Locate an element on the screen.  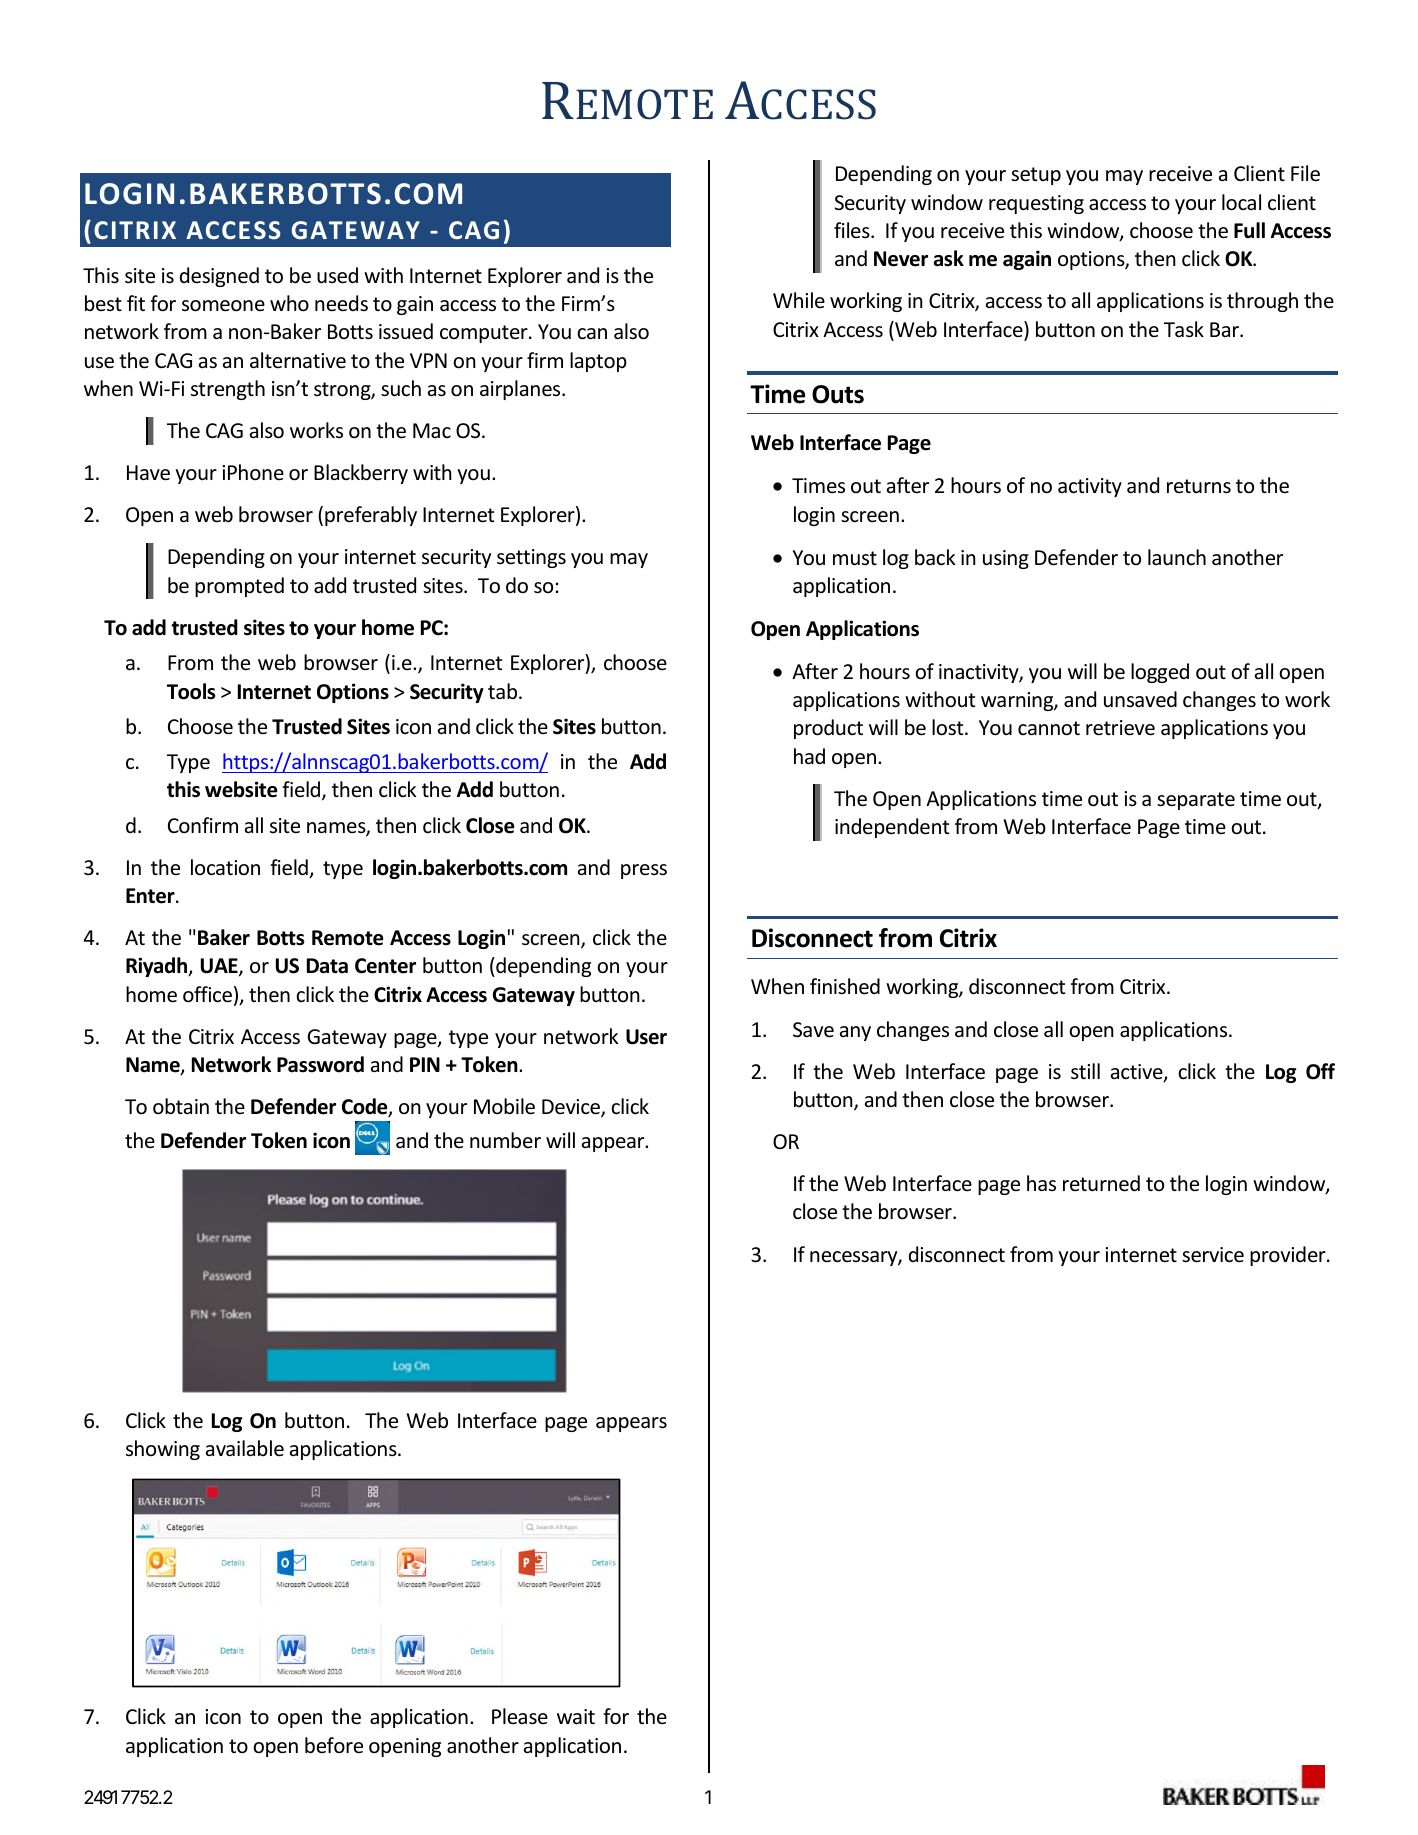
local is located at coordinates (1241, 202).
